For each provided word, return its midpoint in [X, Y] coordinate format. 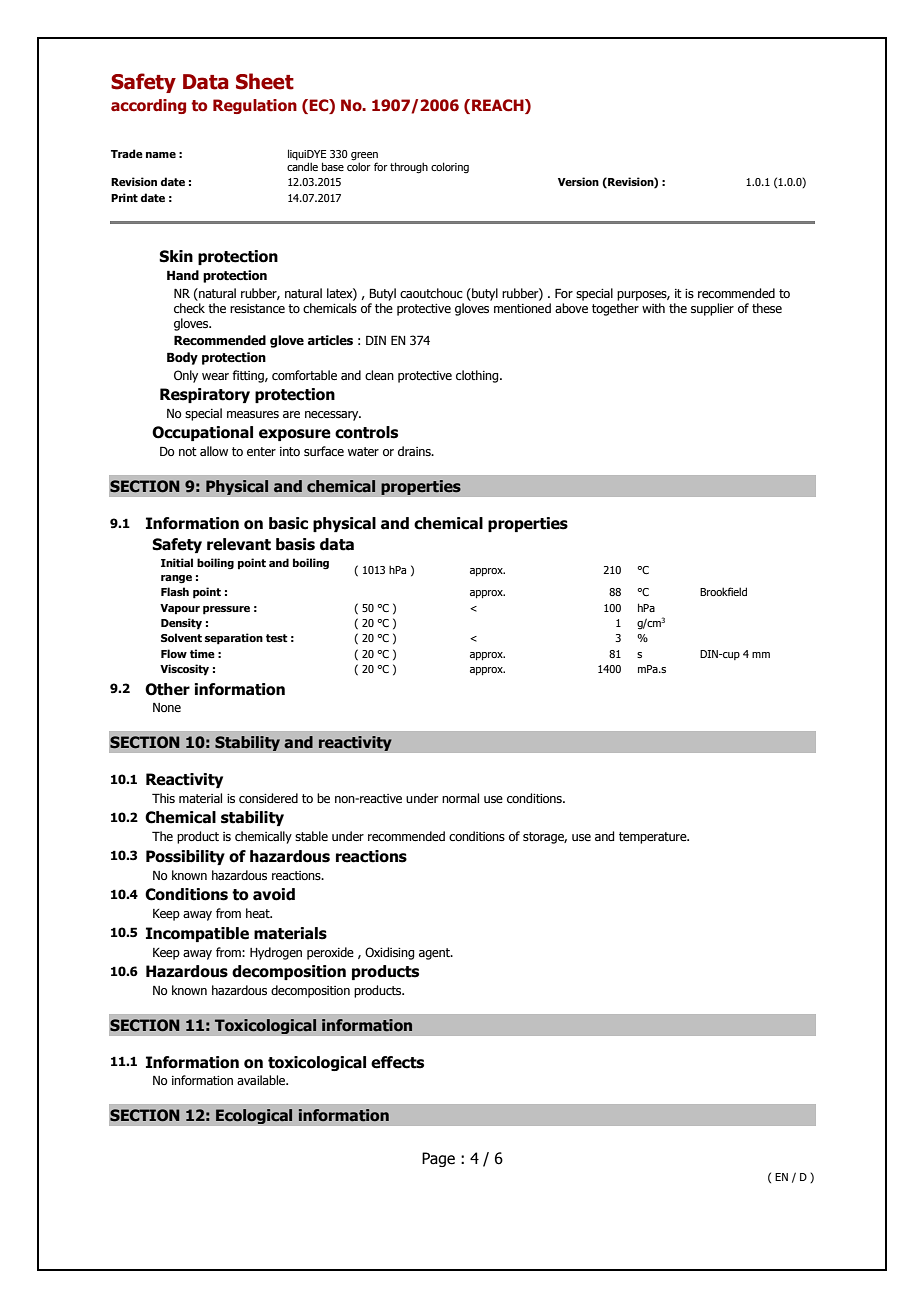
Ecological [254, 1116]
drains [415, 451]
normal [460, 798]
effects [397, 1062]
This [163, 798]
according [148, 106]
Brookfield [723, 591]
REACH [499, 106]
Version [578, 181]
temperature [654, 838]
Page [438, 1159]
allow [214, 451]
